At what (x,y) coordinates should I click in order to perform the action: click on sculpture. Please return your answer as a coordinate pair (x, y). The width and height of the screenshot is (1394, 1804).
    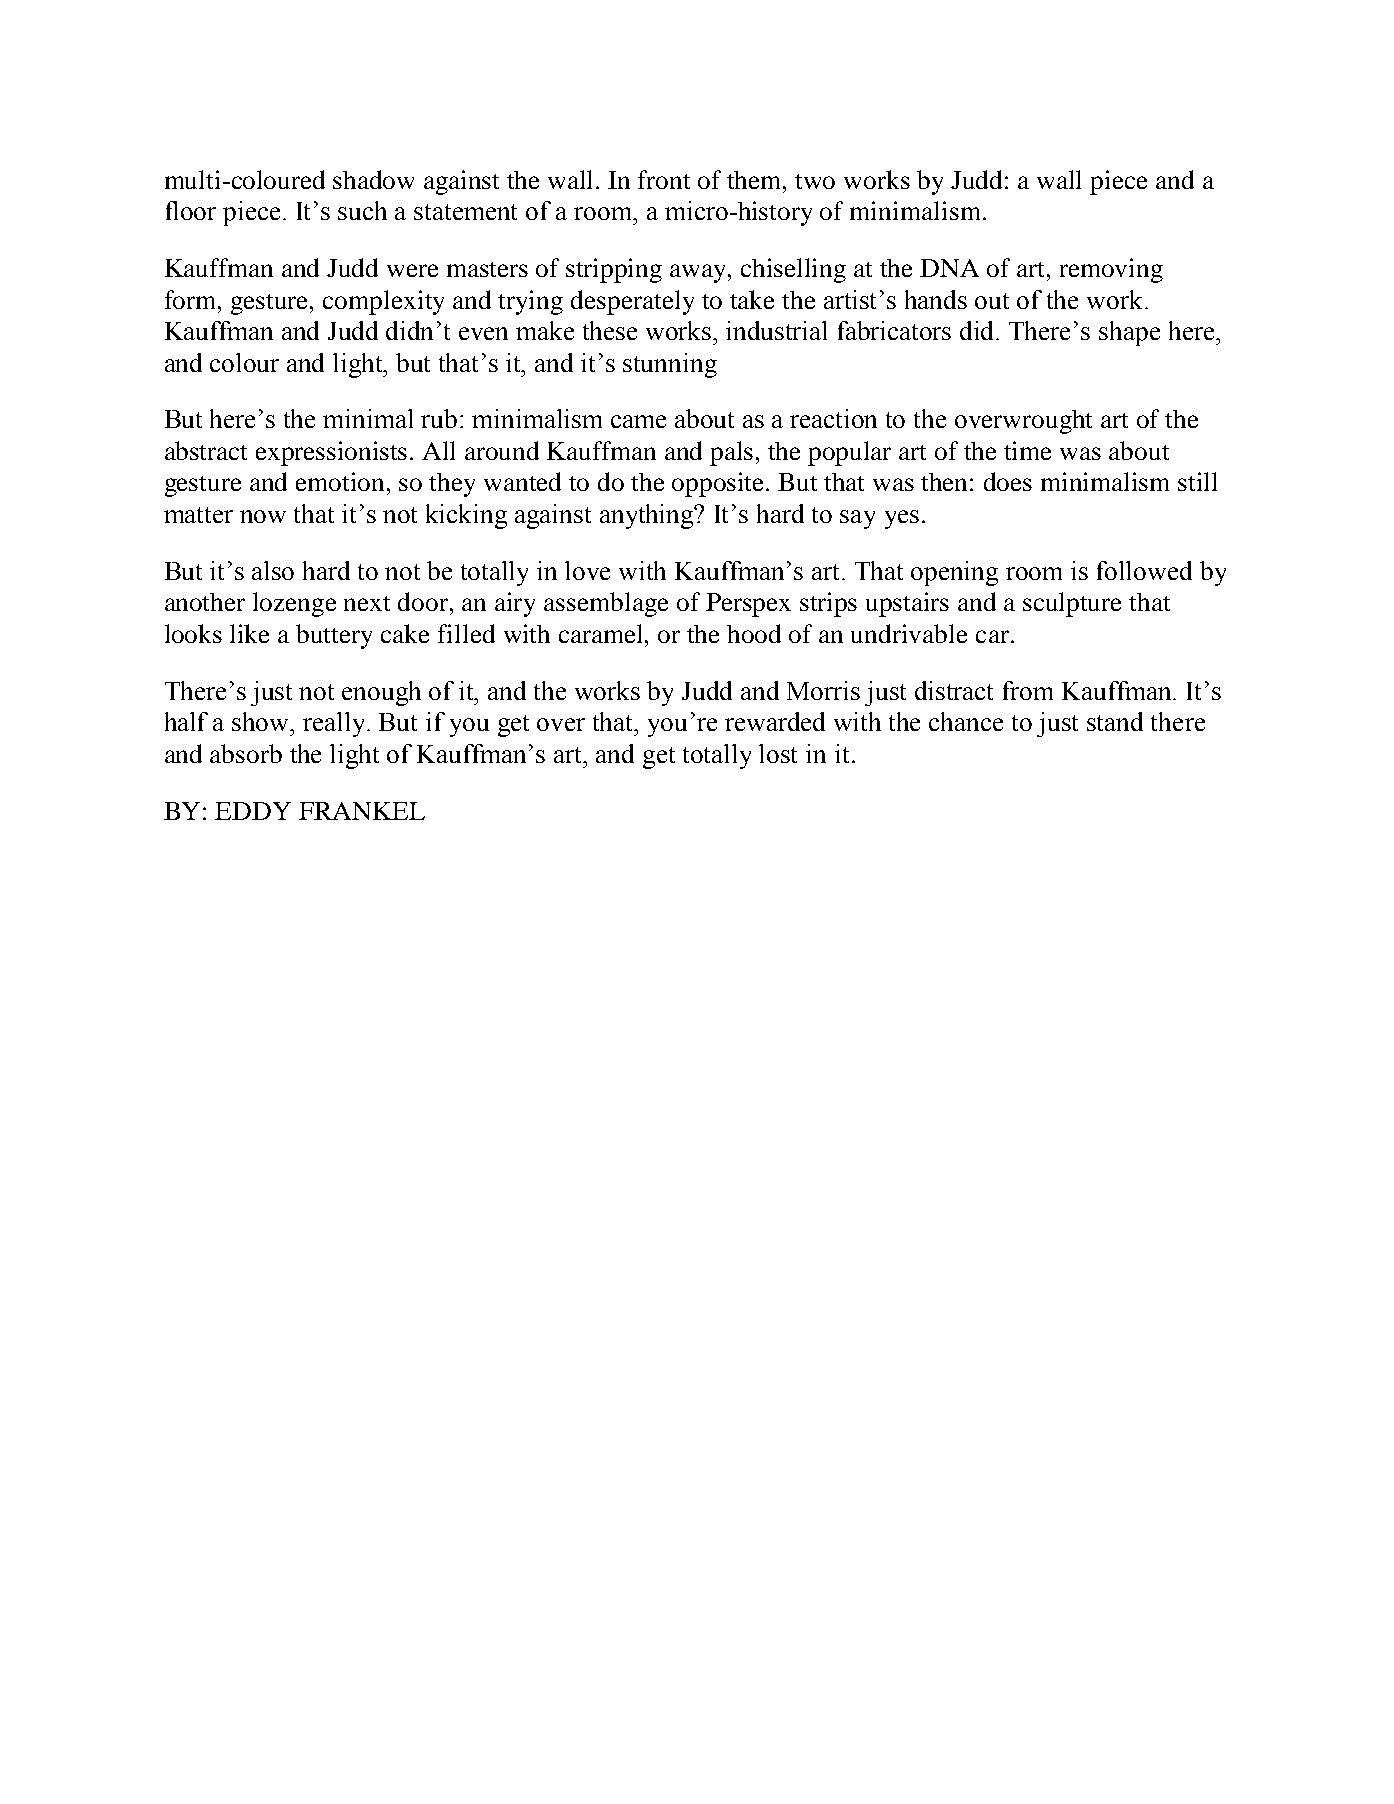
    Looking at the image, I should click on (1072, 604).
